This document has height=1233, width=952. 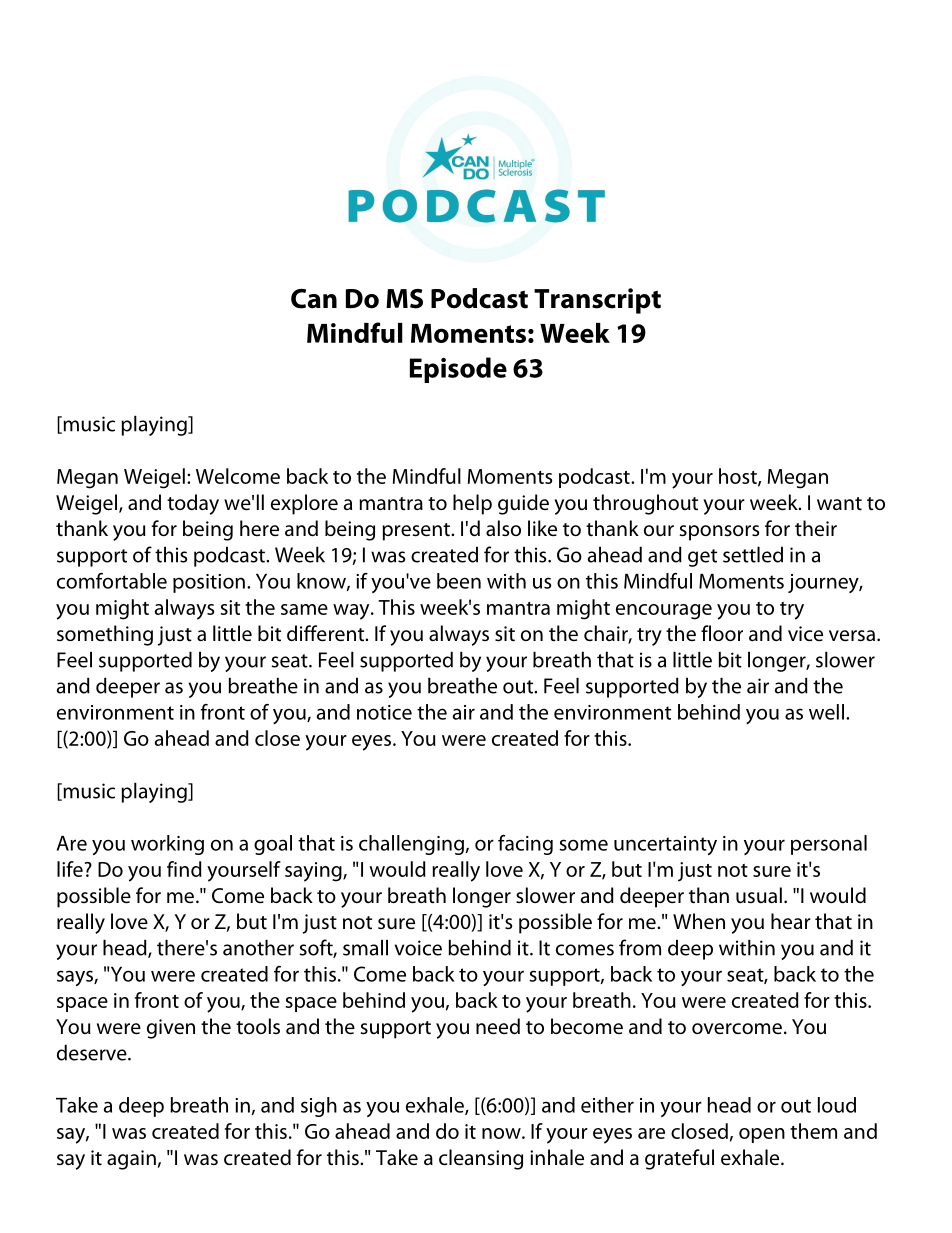 I want to click on well, so click(x=826, y=712).
